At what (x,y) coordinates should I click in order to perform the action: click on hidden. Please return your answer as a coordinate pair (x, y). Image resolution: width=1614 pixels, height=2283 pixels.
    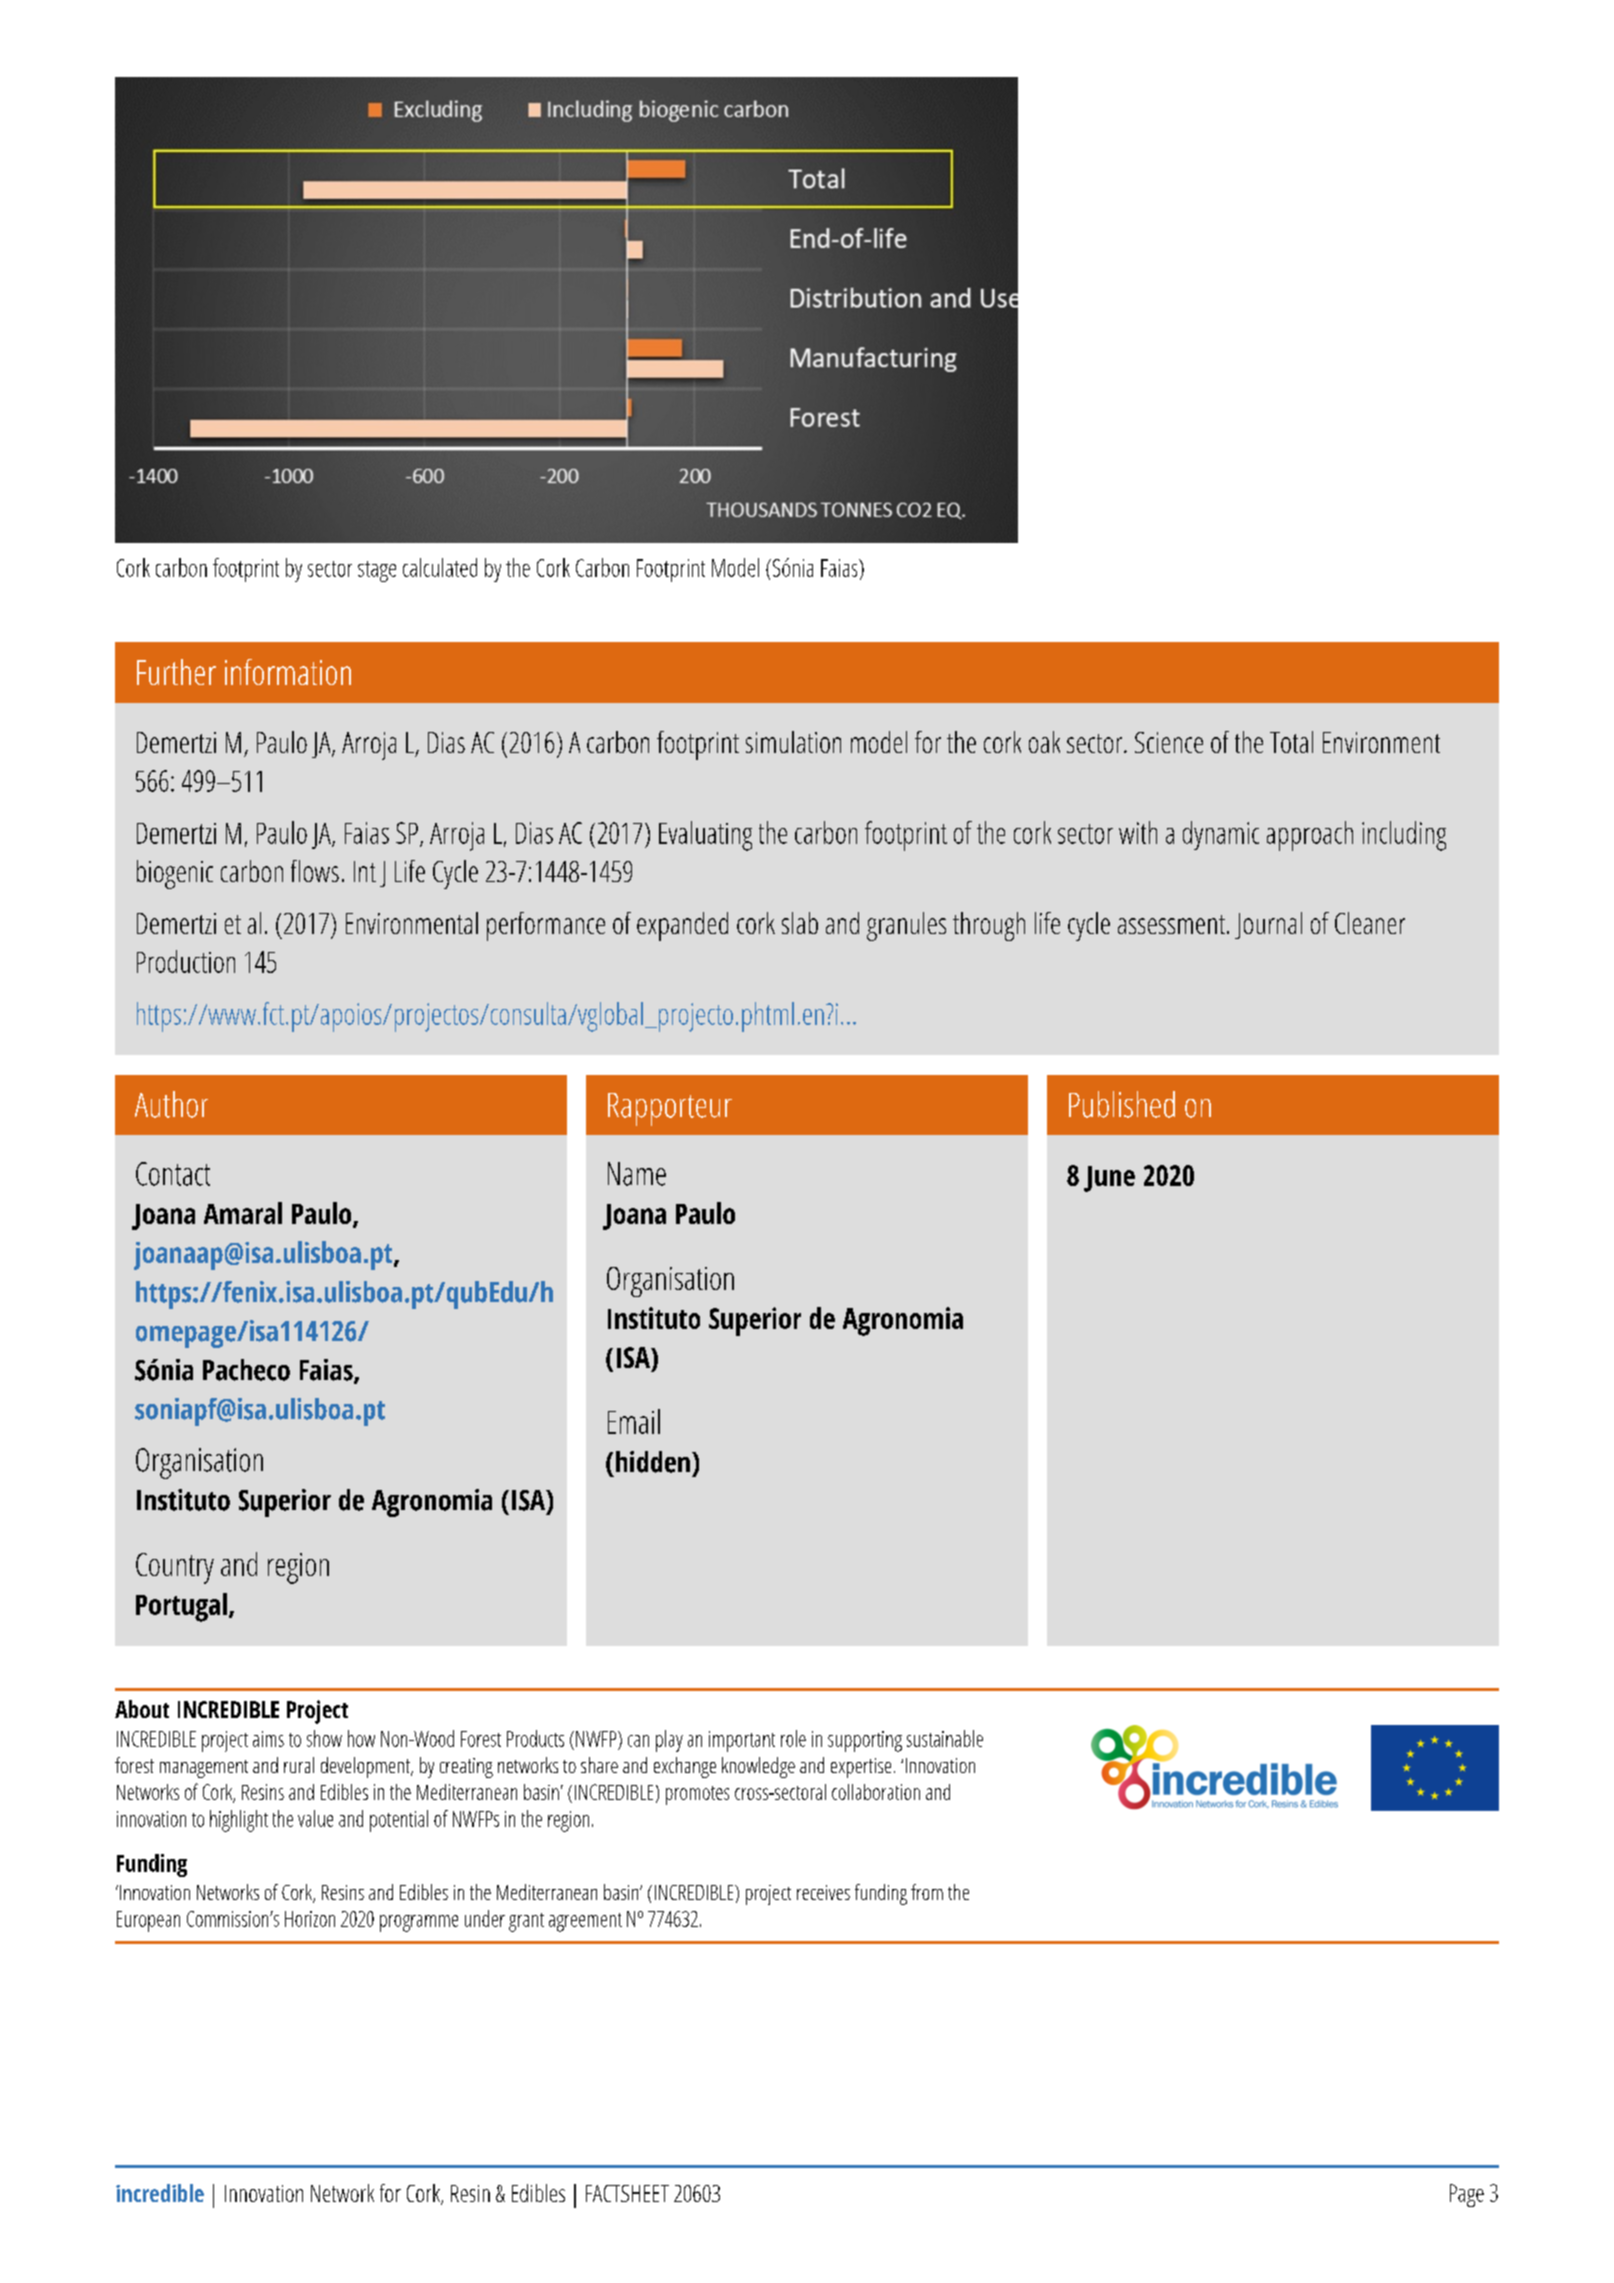
    Looking at the image, I should click on (653, 1462).
